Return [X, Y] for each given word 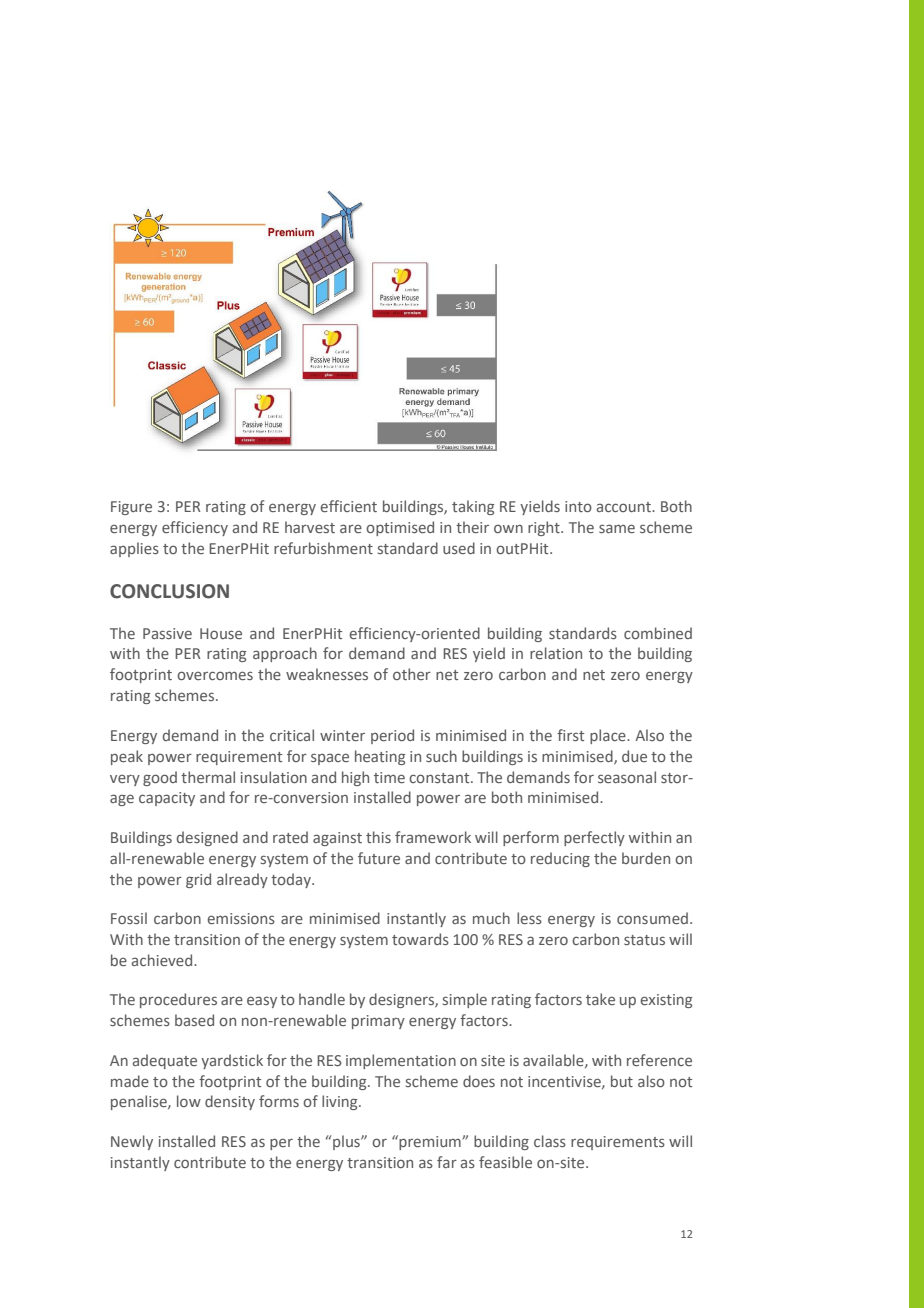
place [609, 736]
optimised [400, 528]
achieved [163, 960]
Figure [131, 508]
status [644, 940]
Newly [132, 1142]
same [617, 528]
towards [420, 939]
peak [127, 757]
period [392, 736]
